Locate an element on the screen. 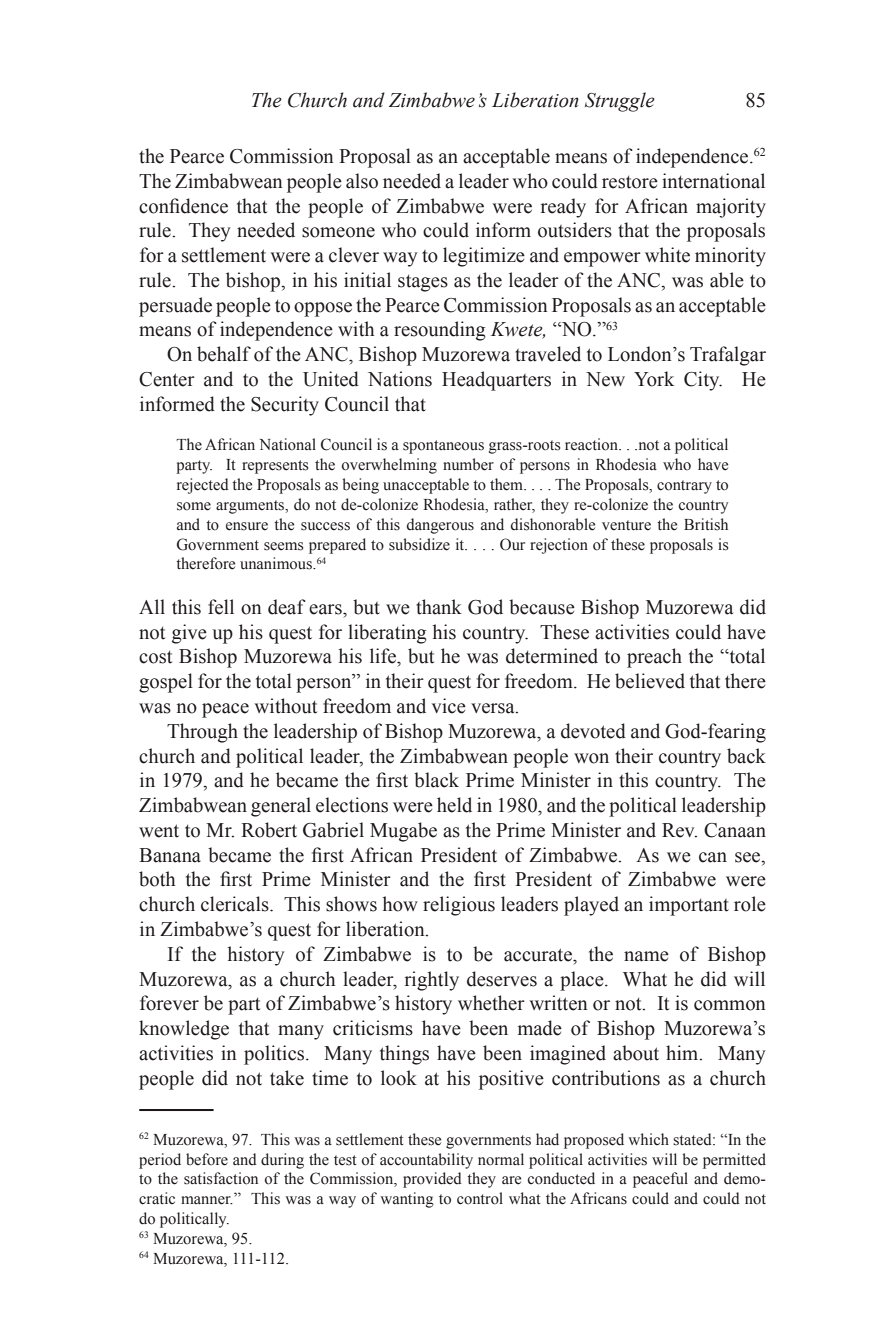  which is located at coordinates (648, 1139).
